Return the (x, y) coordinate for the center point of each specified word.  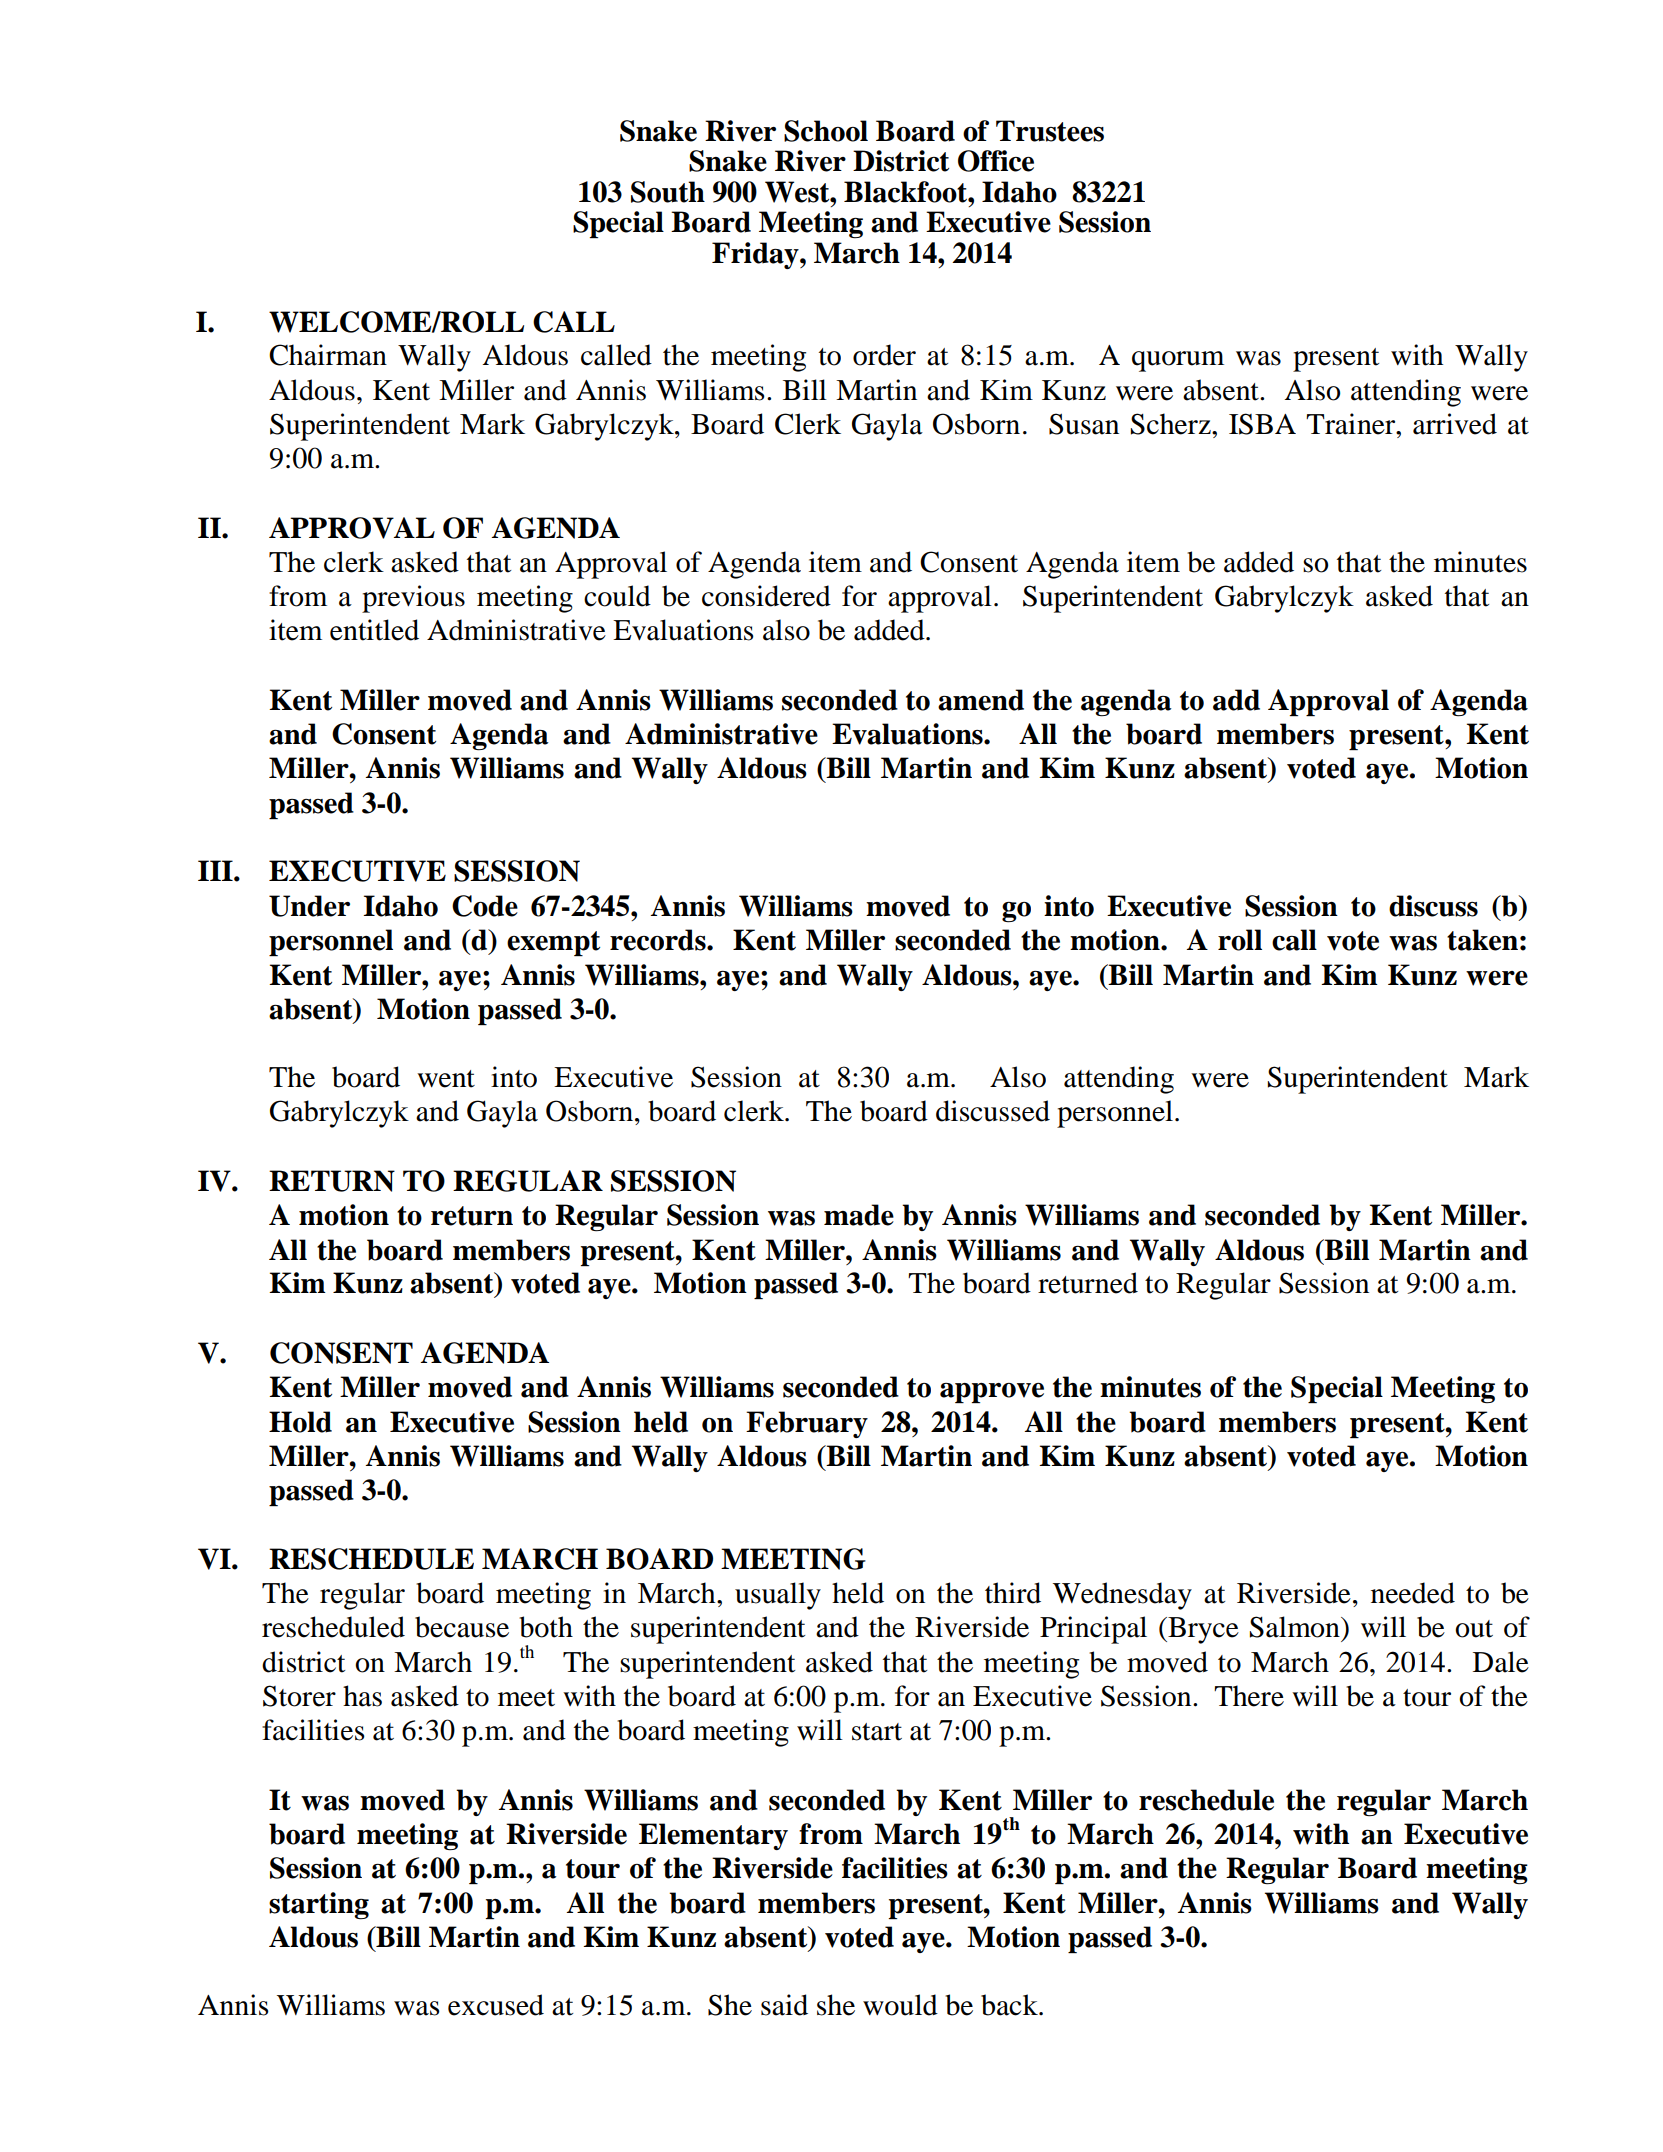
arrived (1455, 424)
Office (996, 161)
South (668, 192)
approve (992, 1393)
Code (485, 906)
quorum (1178, 361)
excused (496, 2005)
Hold (300, 1422)
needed (1413, 1593)
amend (981, 700)
